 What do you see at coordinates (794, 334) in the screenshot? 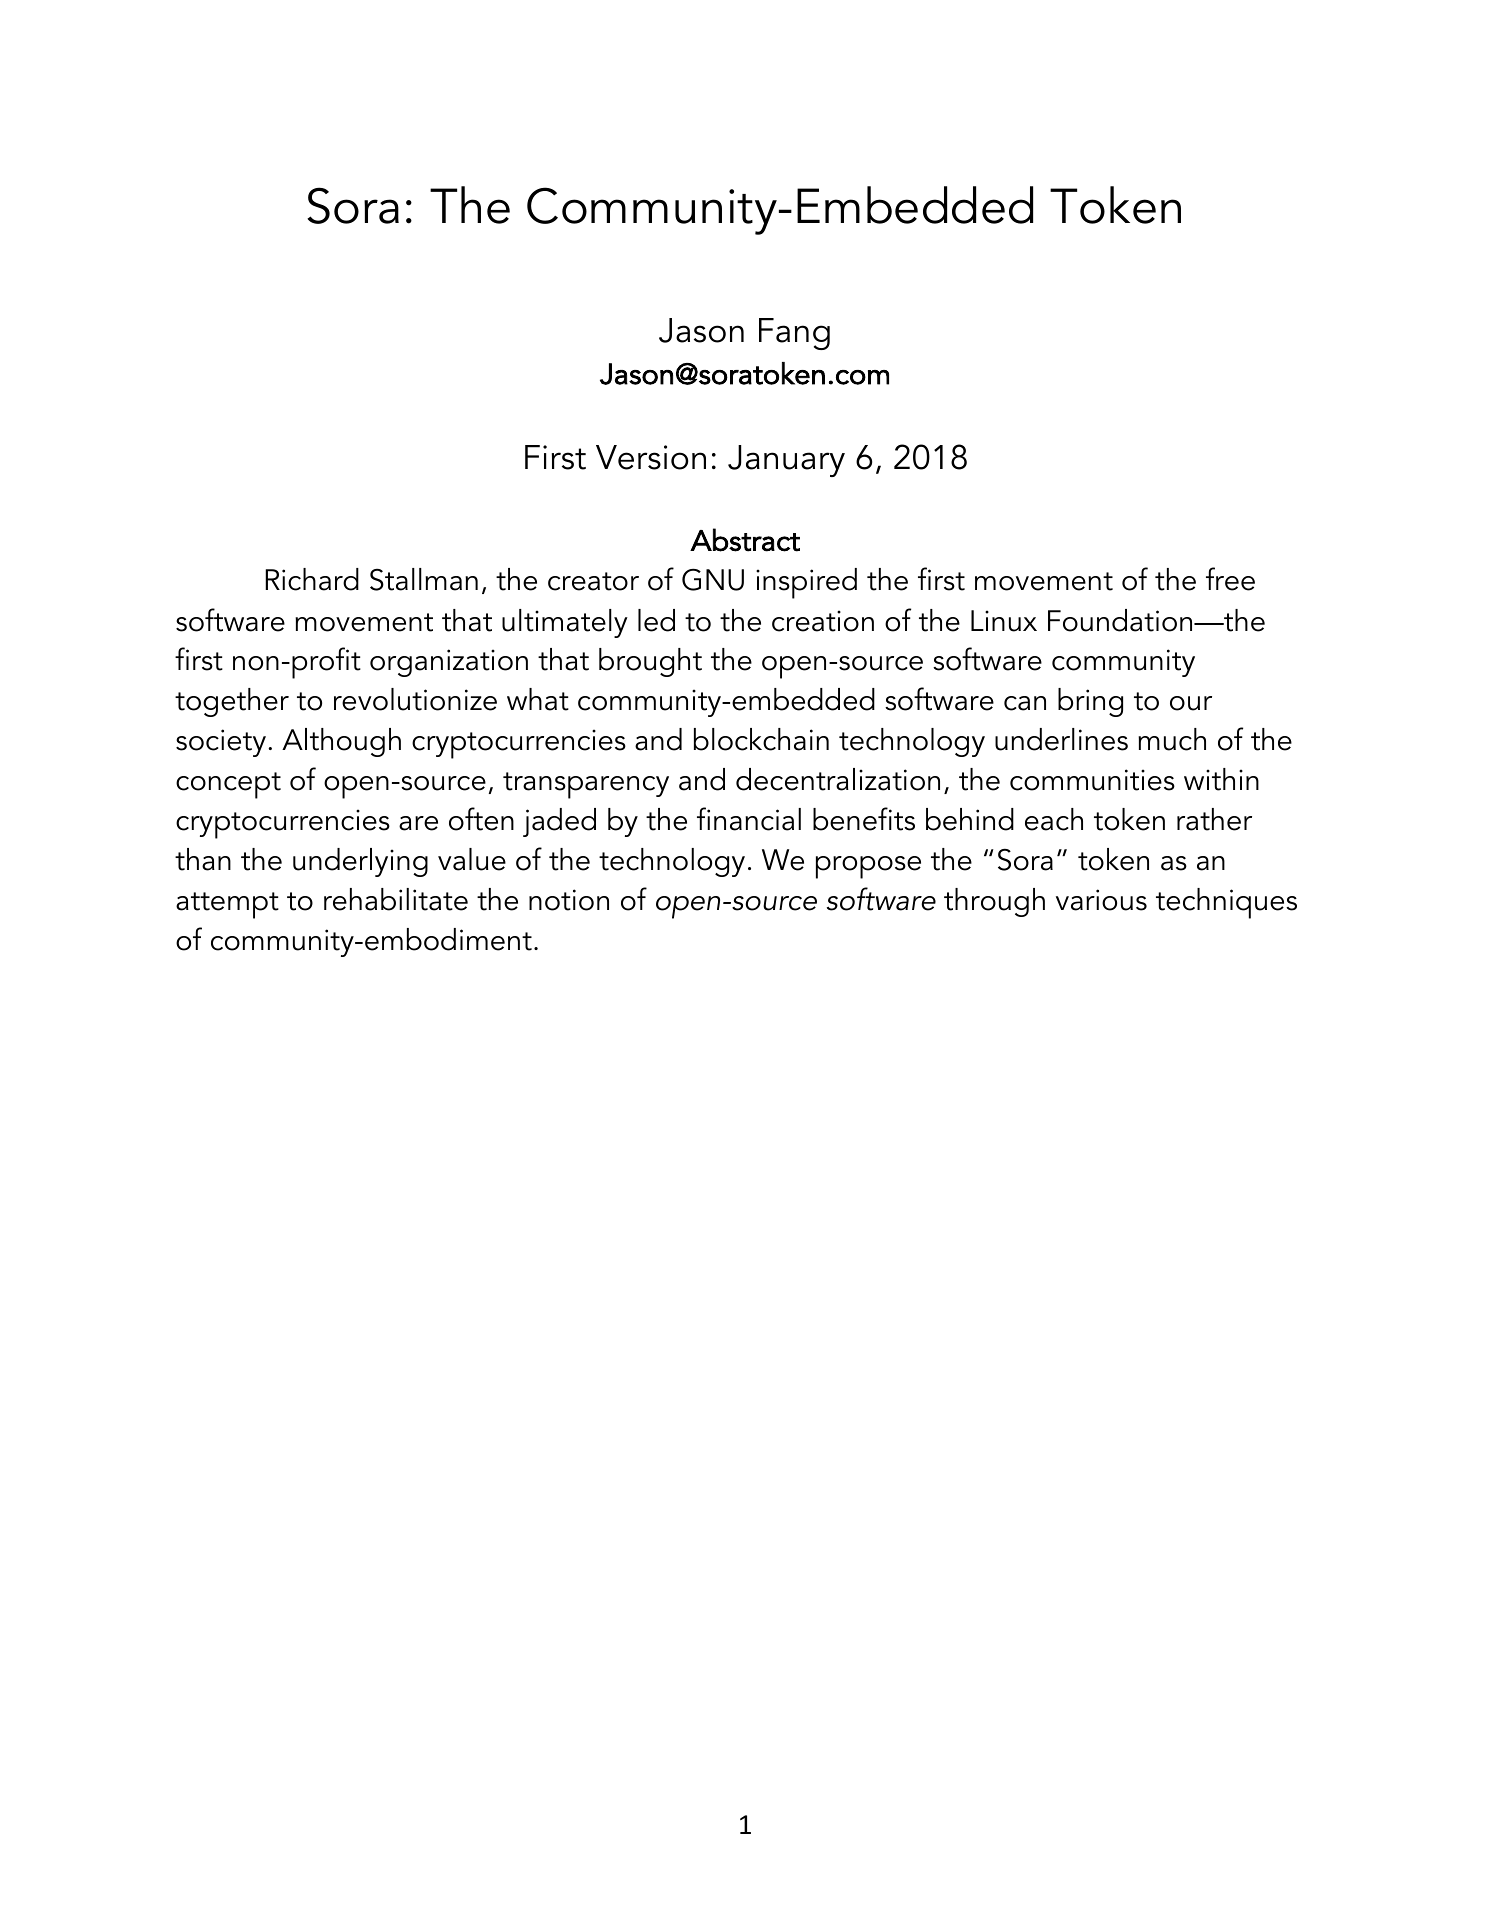
I see `Fang` at bounding box center [794, 334].
